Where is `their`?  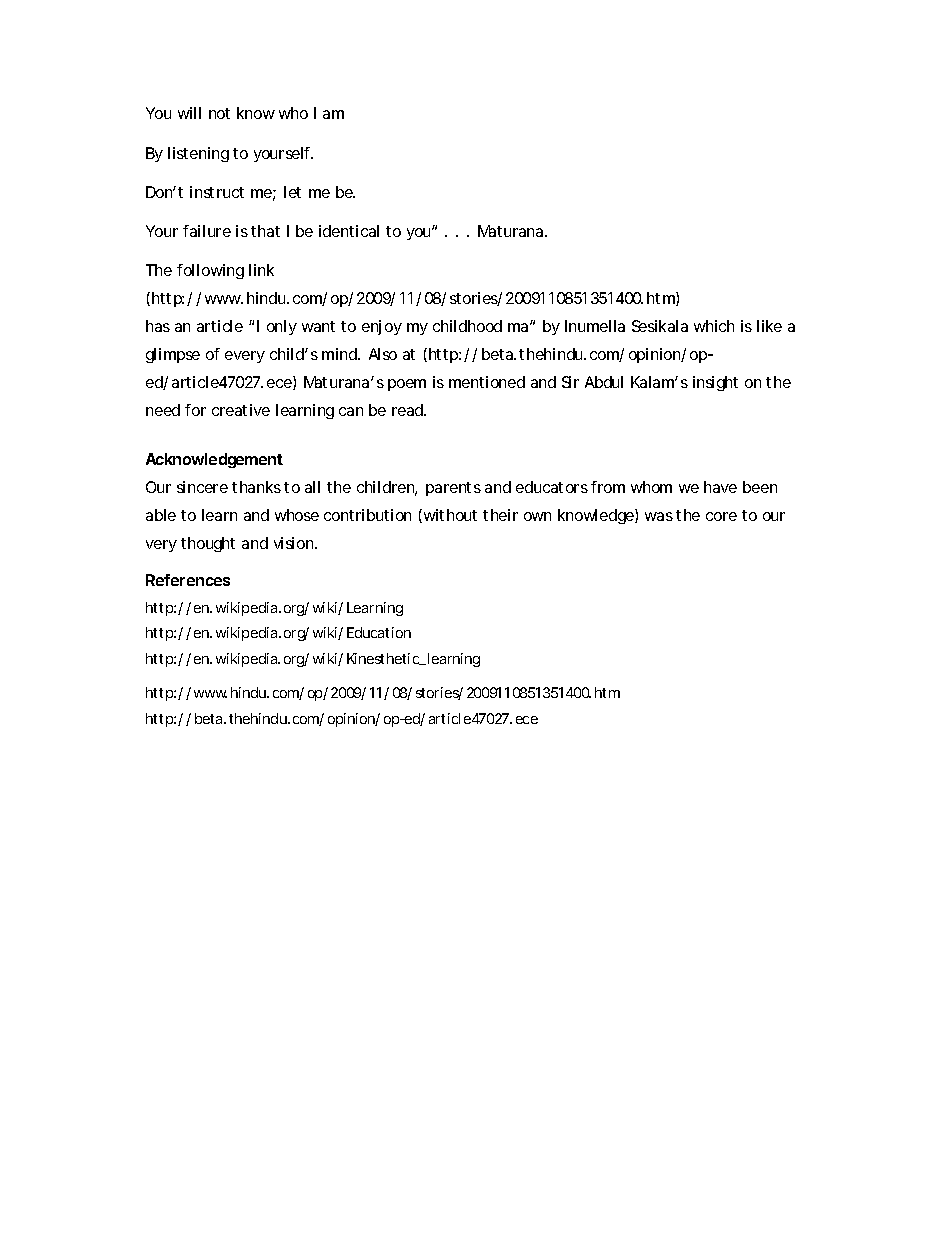
their is located at coordinates (500, 515).
